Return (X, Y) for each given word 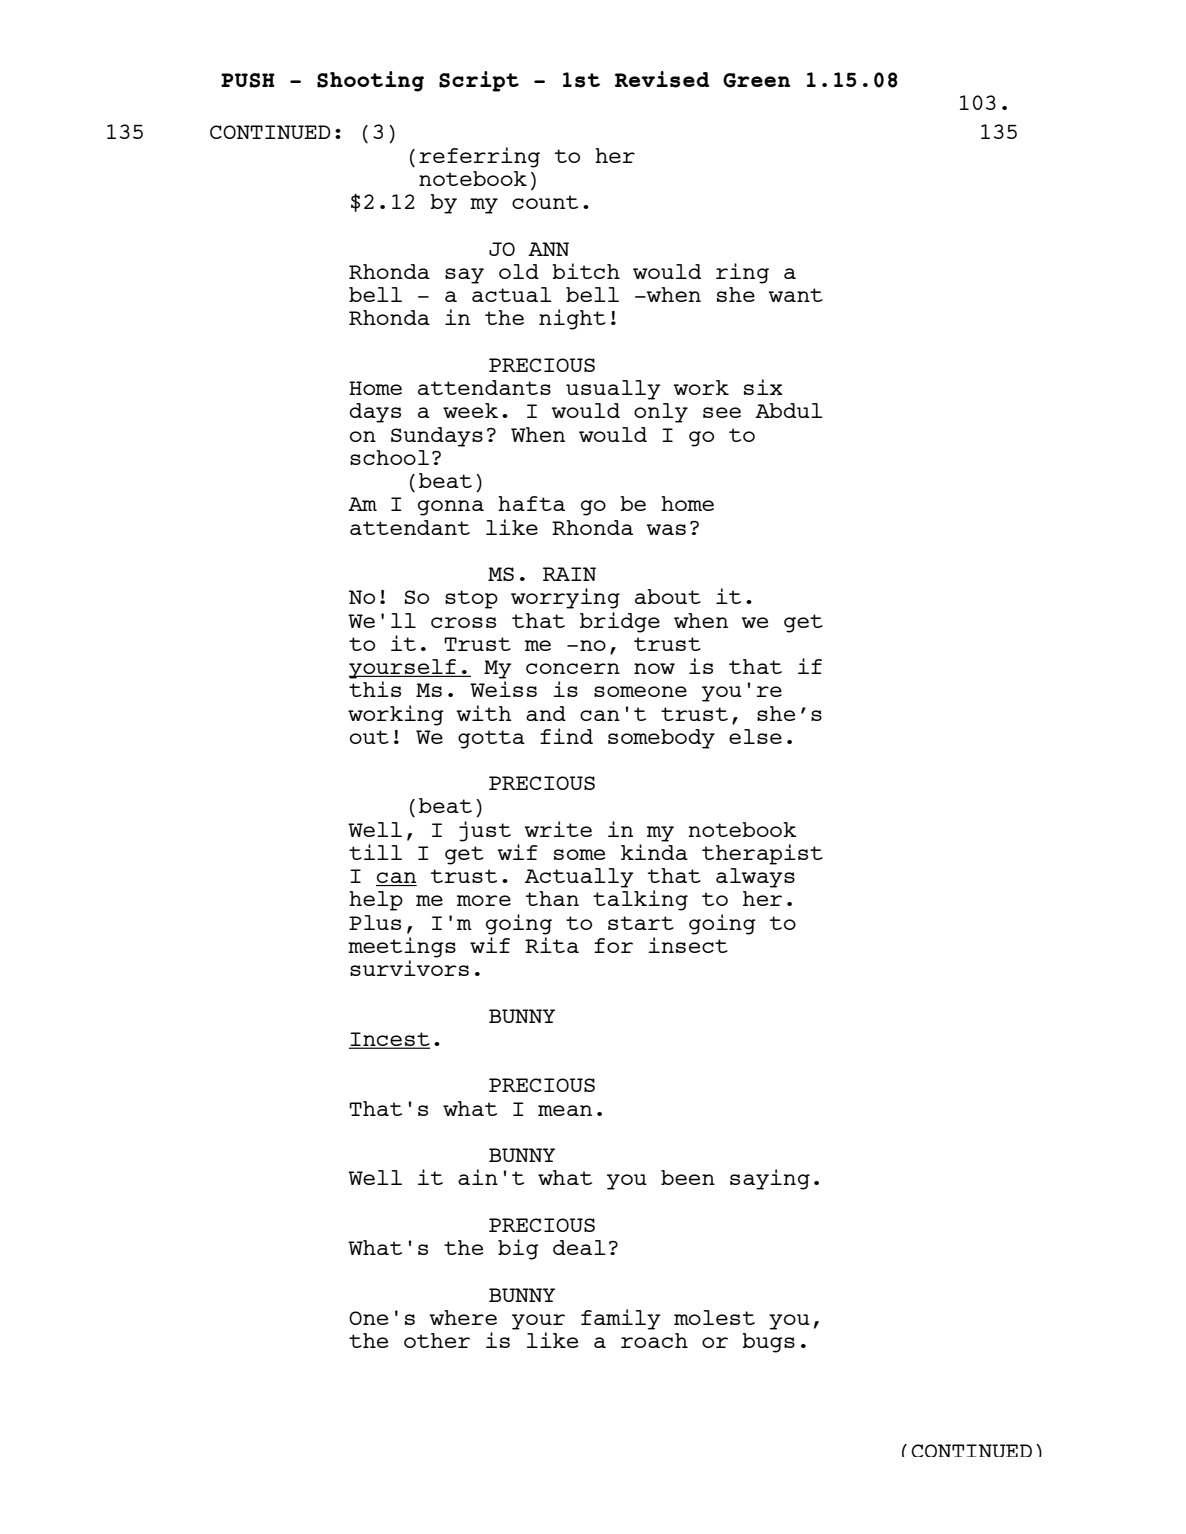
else (755, 736)
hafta (531, 503)
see (722, 412)
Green (756, 80)
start (641, 923)
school (389, 457)
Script (479, 81)
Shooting (370, 81)
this (375, 689)
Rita (552, 945)
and (546, 713)
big (518, 1249)
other (437, 1340)
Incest (389, 1040)
